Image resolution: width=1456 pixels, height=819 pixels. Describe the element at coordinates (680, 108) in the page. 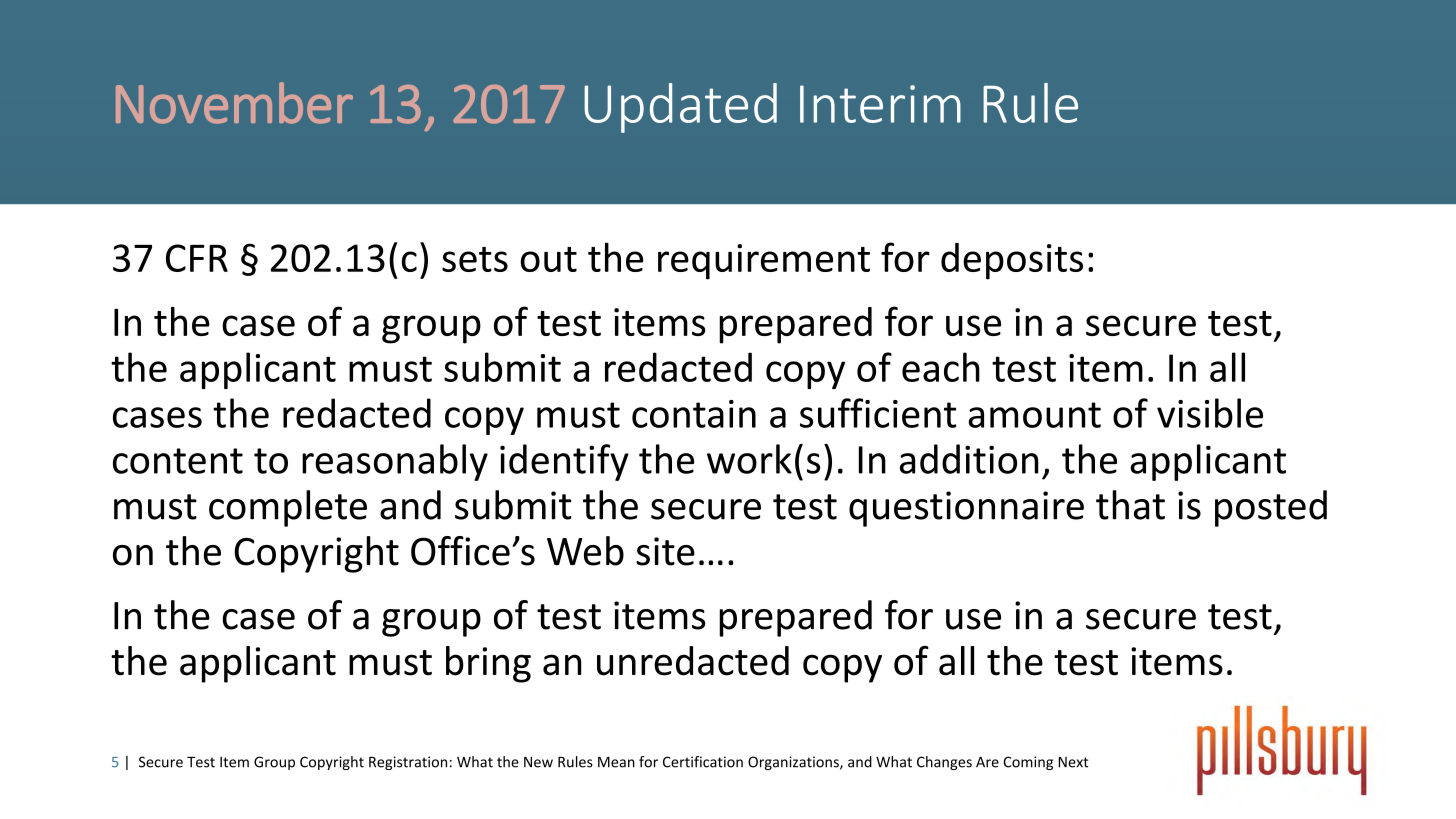

I see `Updated` at that location.
